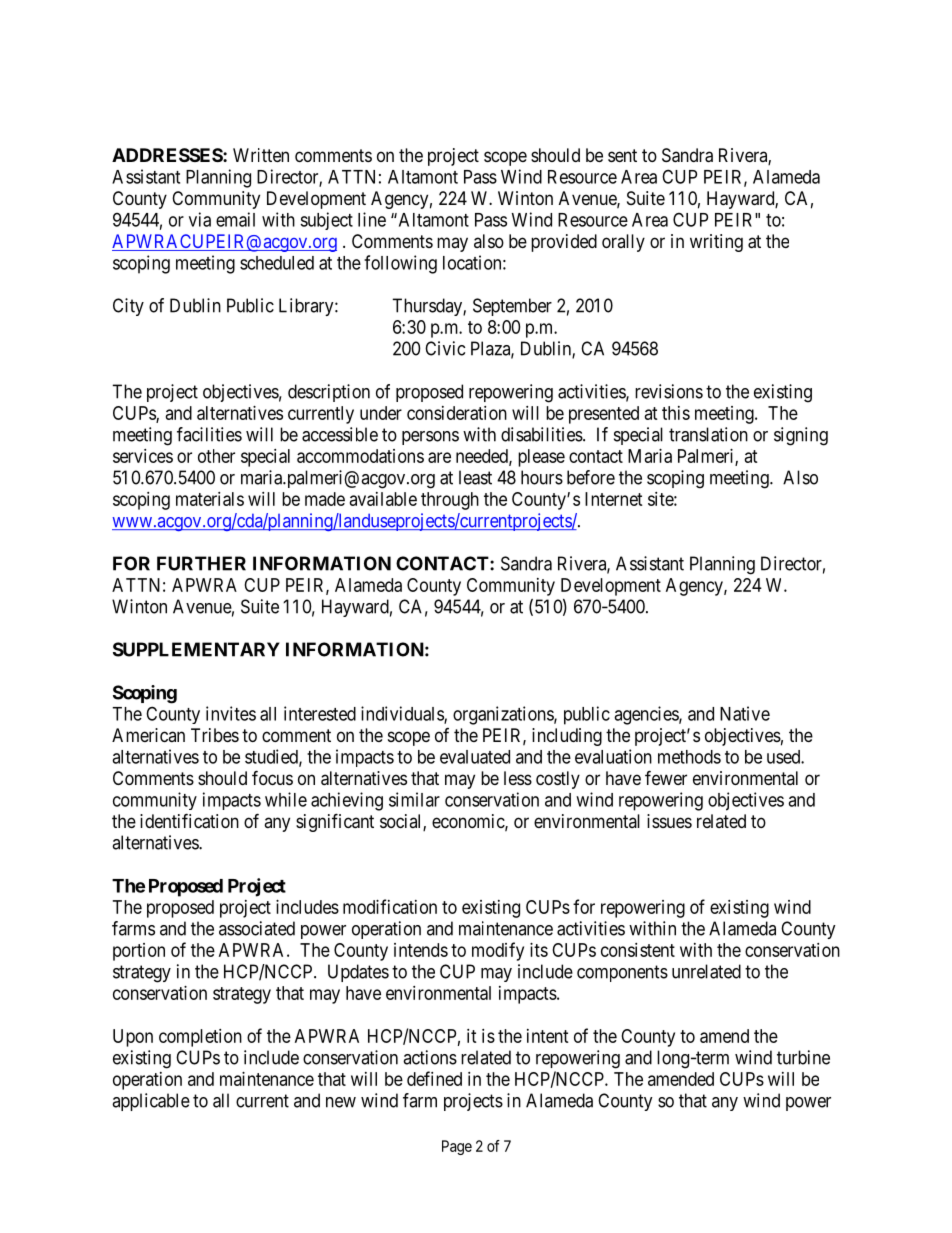  What do you see at coordinates (151, 1102) in the screenshot?
I see `applicable` at bounding box center [151, 1102].
